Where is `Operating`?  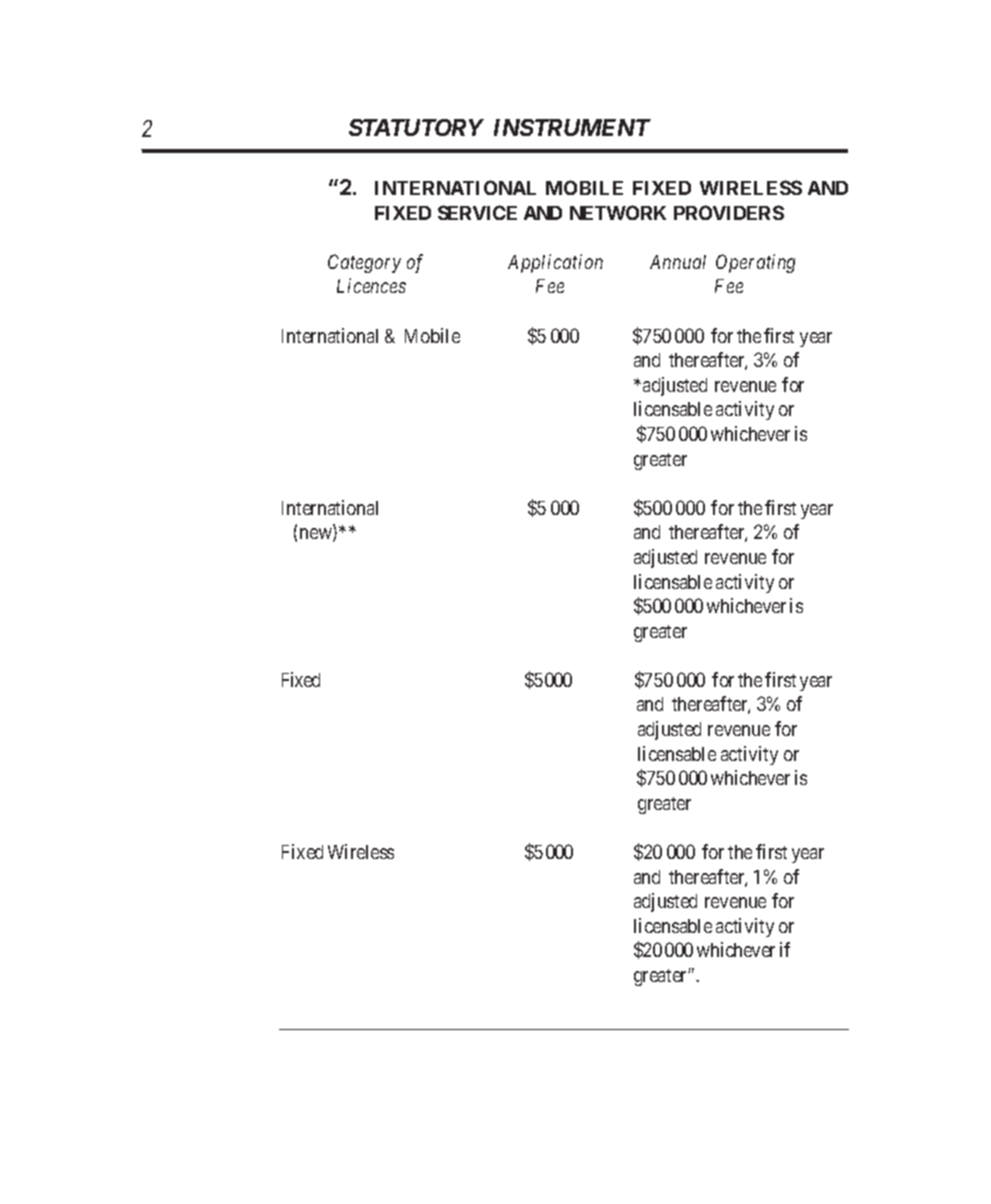 Operating is located at coordinates (755, 263).
